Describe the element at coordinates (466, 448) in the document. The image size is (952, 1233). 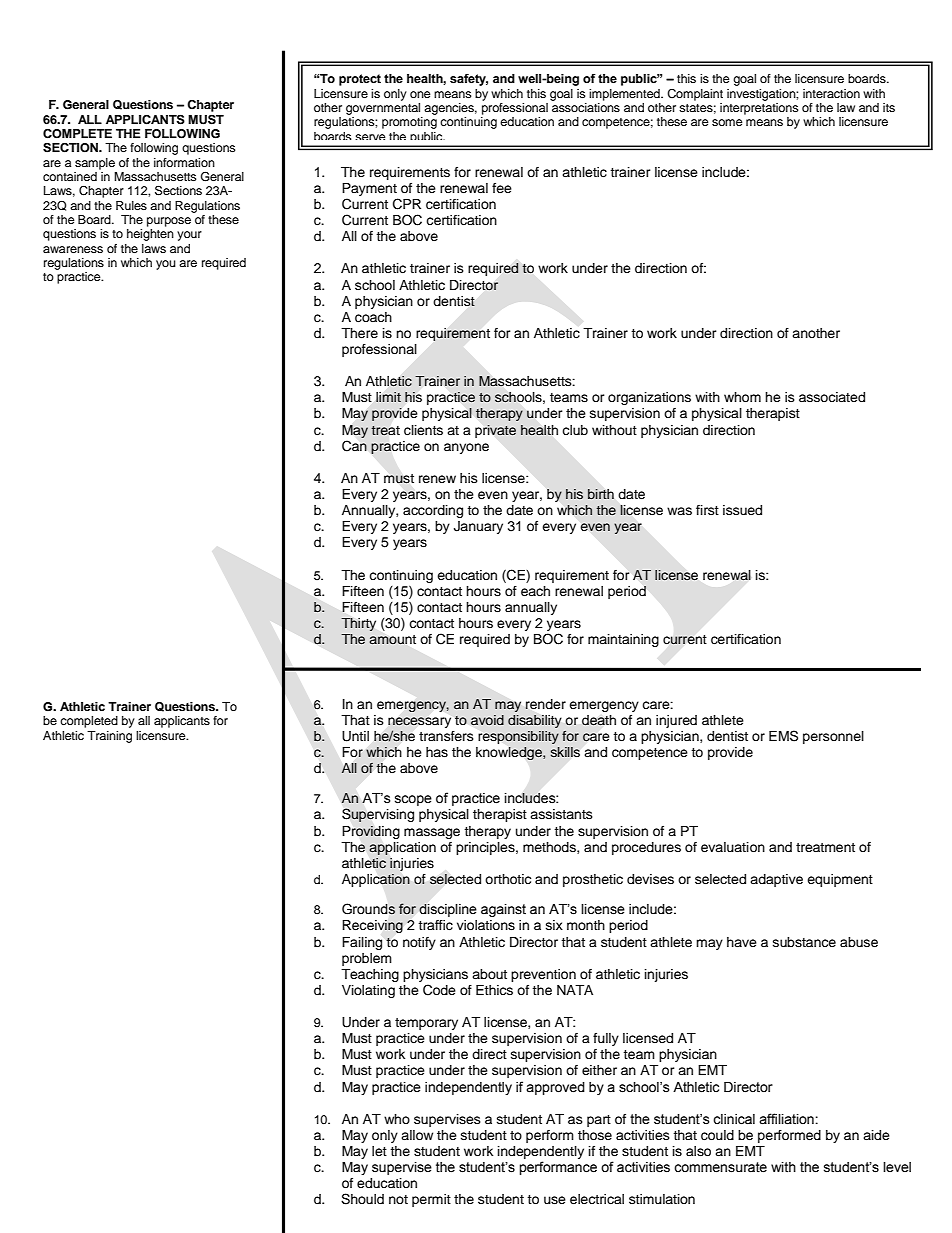
I see `anyone` at that location.
